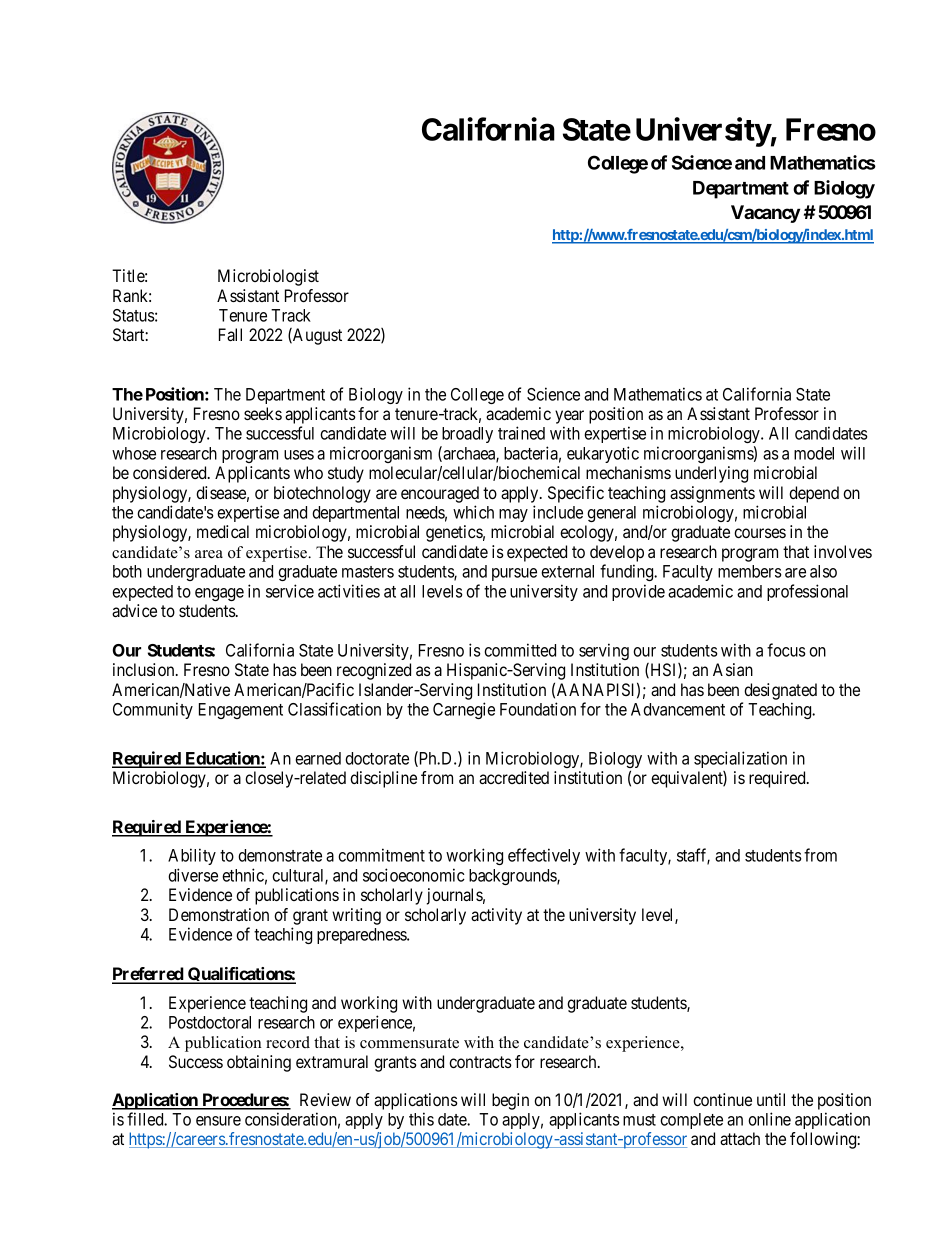 The width and height of the screenshot is (952, 1233). What do you see at coordinates (514, 777) in the screenshot?
I see `accredited` at bounding box center [514, 777].
